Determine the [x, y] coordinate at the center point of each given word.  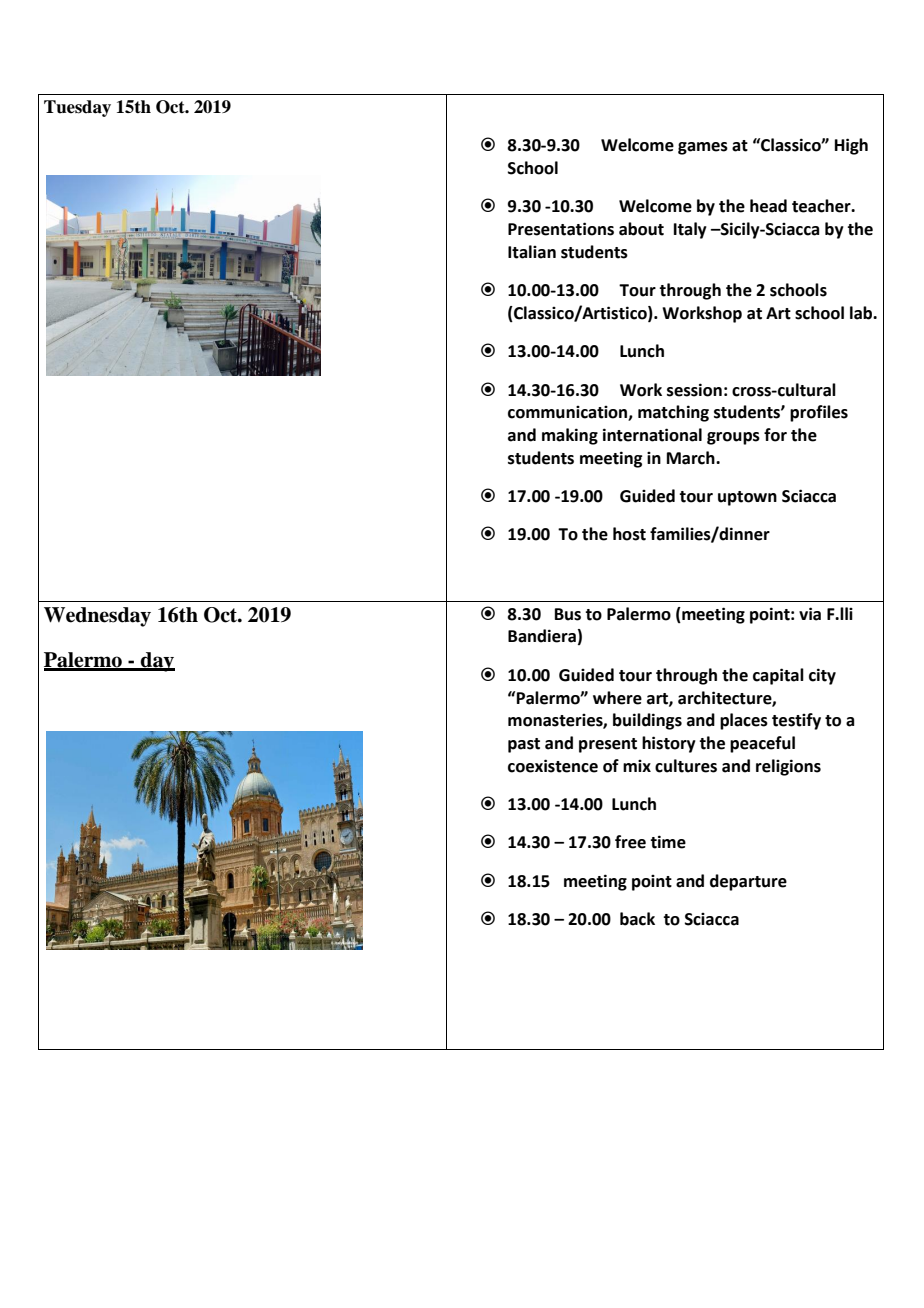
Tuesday [77, 108]
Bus [568, 614]
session [694, 390]
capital [778, 676]
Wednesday [97, 617]
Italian [532, 252]
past [524, 745]
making [570, 436]
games [703, 148]
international [652, 435]
